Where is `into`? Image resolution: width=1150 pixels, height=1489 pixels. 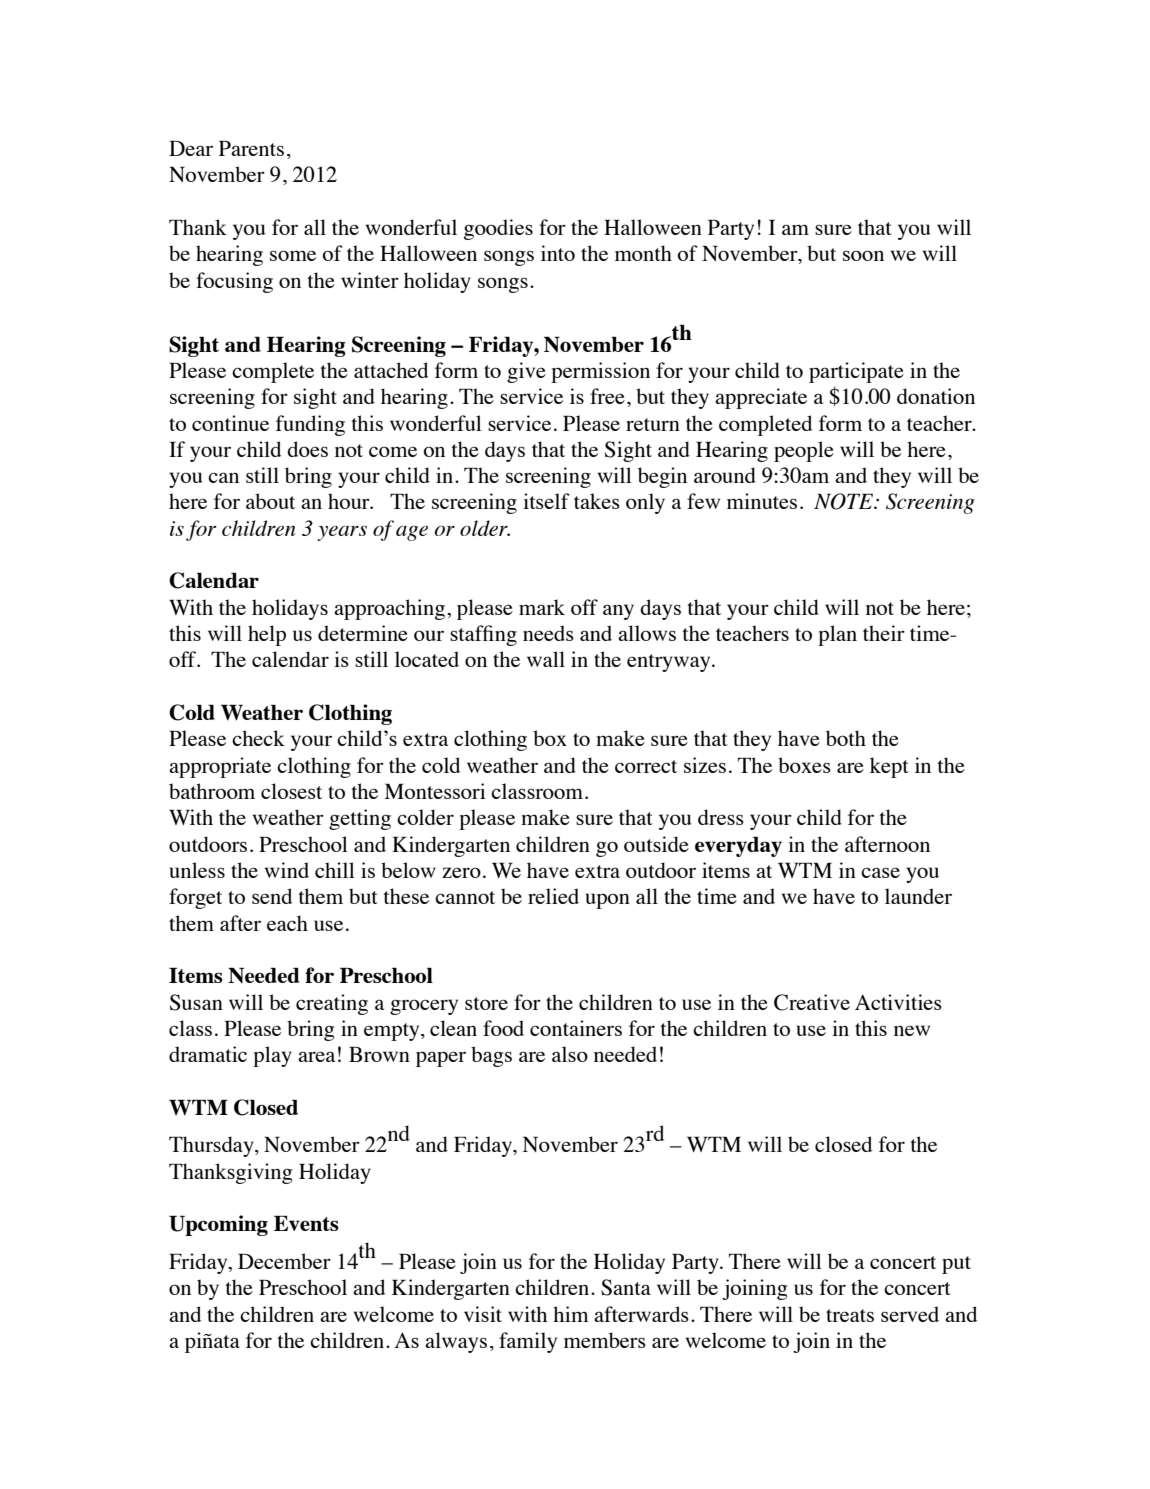 into is located at coordinates (558, 253).
